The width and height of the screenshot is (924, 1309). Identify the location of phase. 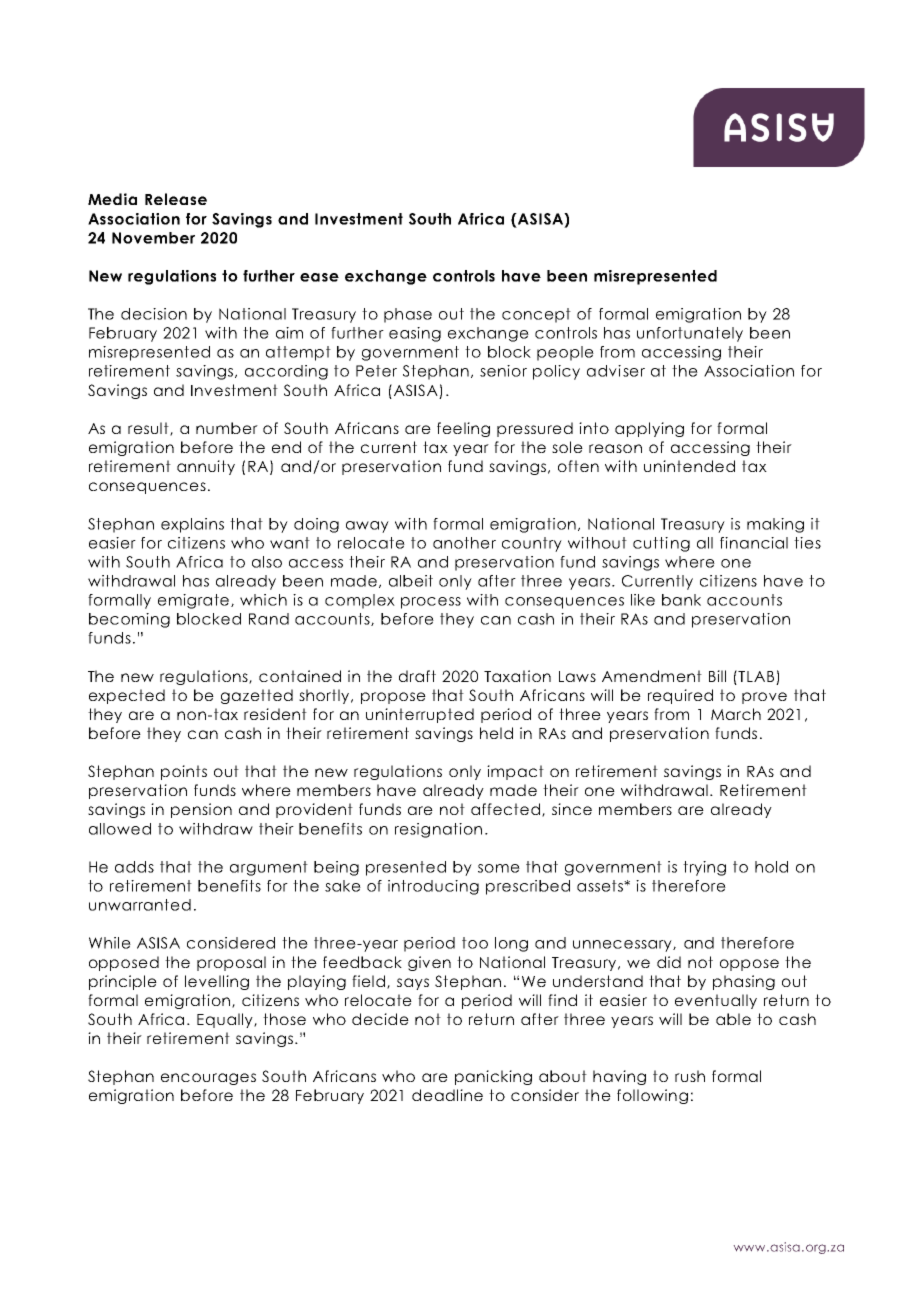
(408, 315).
